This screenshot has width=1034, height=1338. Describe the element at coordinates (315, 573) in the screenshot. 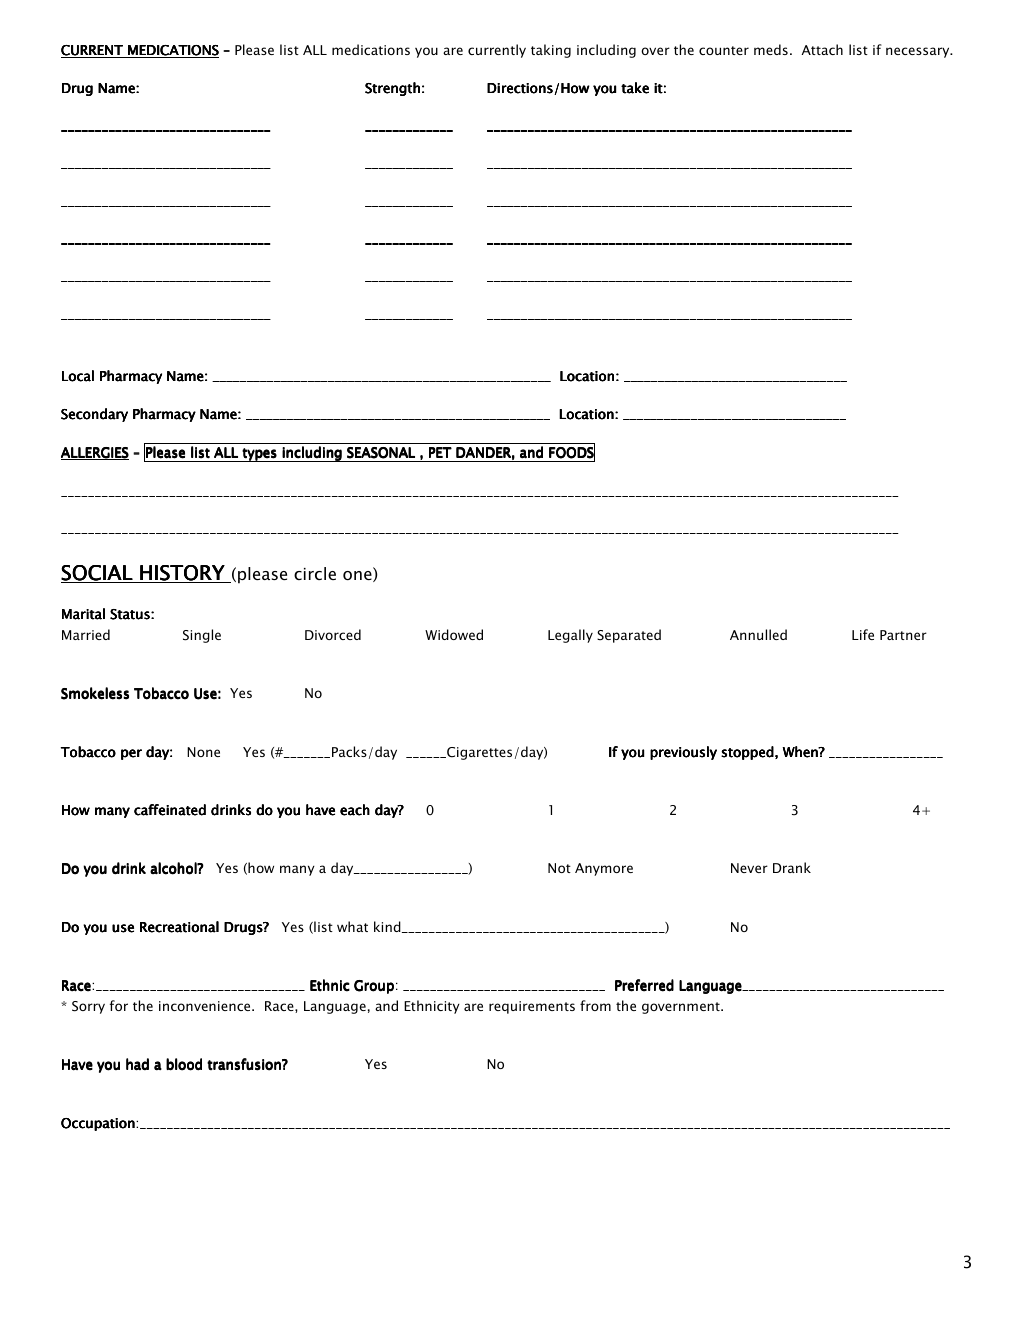

I see `circle` at that location.
